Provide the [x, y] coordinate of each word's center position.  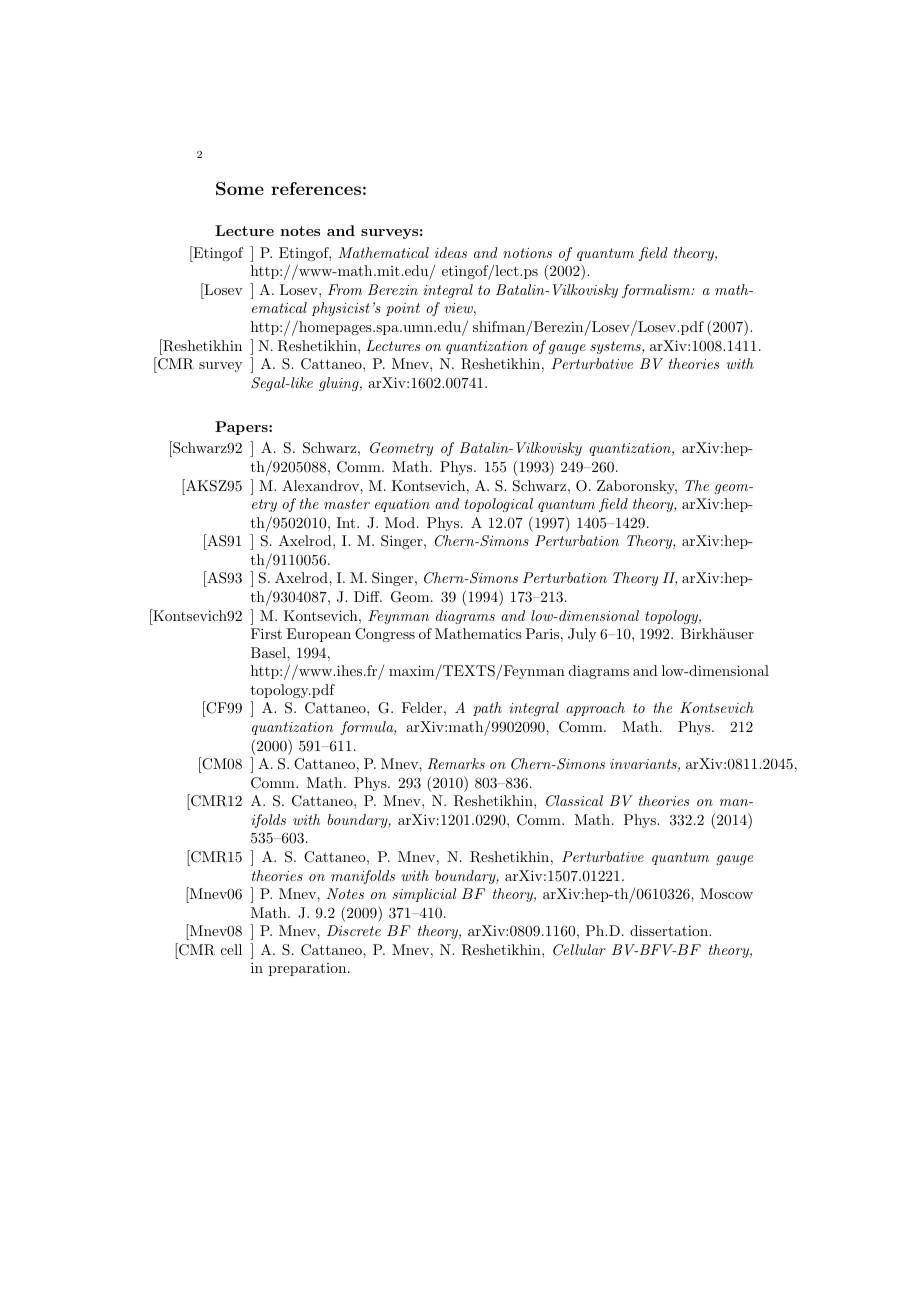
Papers [242, 428]
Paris [542, 633]
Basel [269, 652]
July [582, 635]
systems [616, 347]
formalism [657, 291]
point [403, 309]
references [316, 188]
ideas [451, 252]
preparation [309, 969]
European [319, 635]
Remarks [456, 764]
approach [595, 709]
